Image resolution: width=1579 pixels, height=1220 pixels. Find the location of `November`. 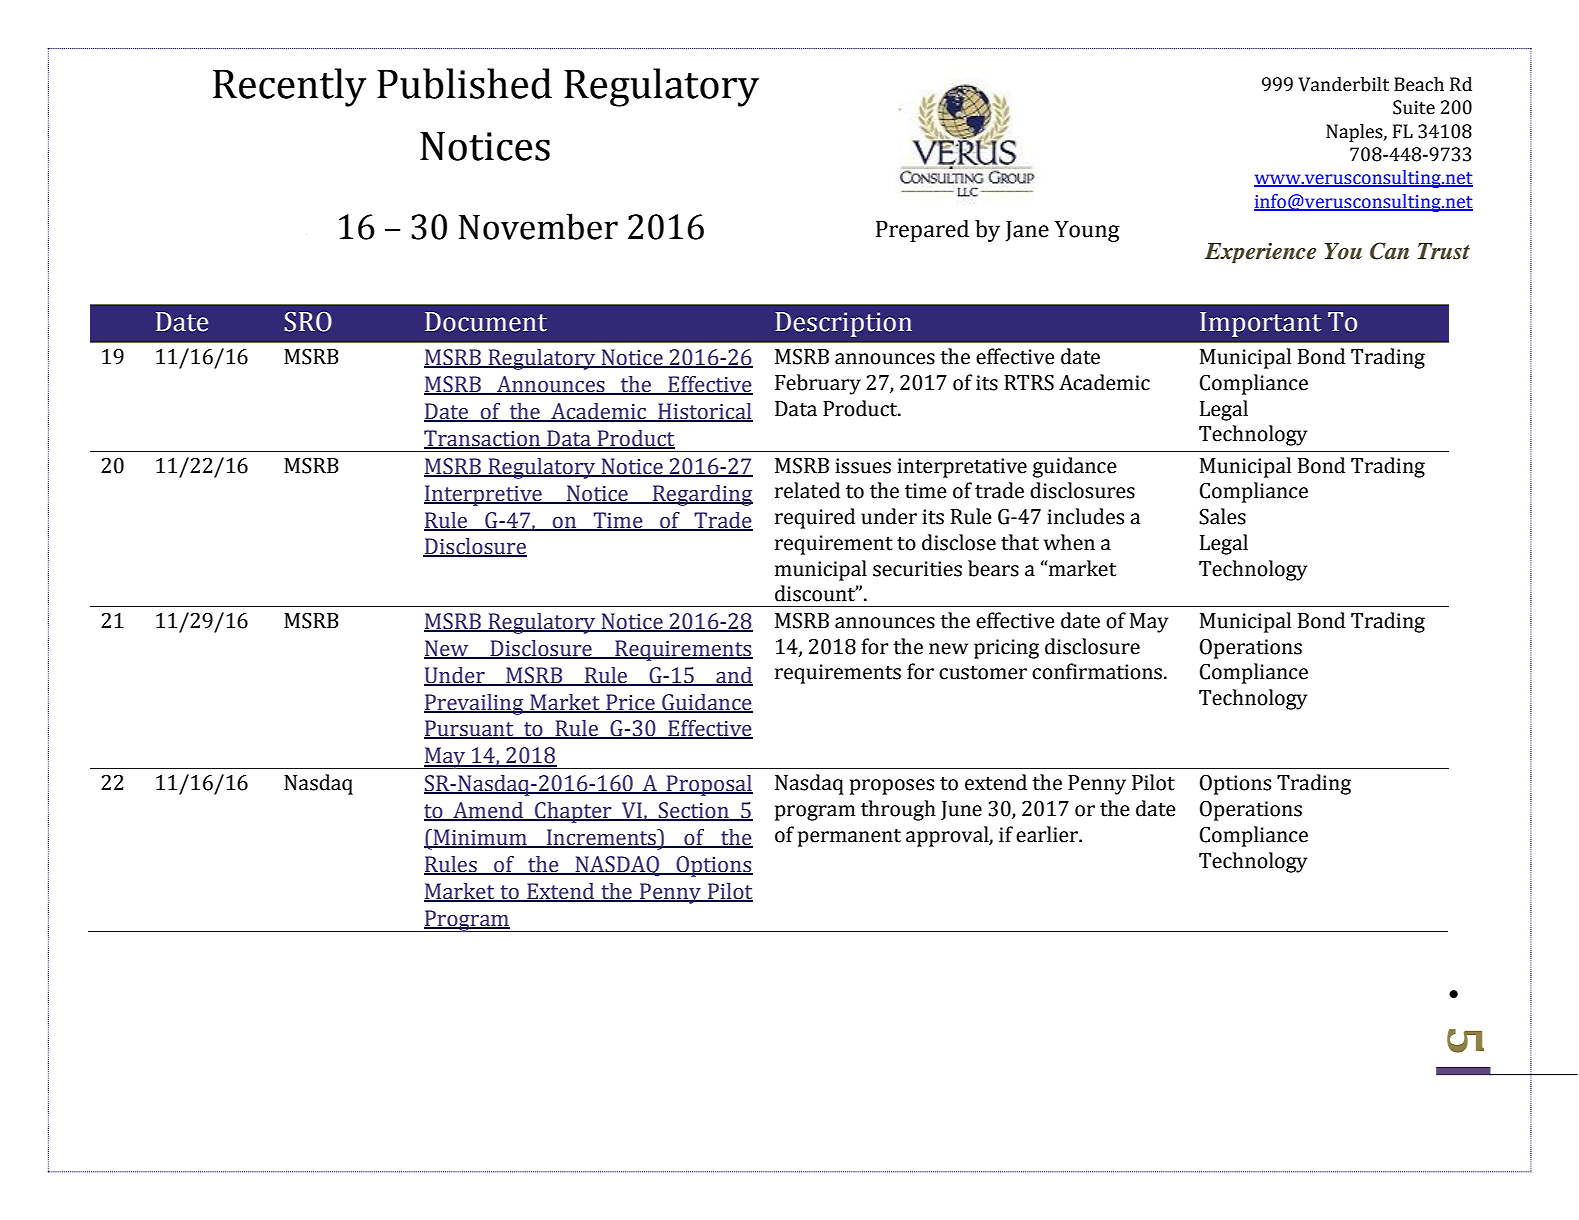

November is located at coordinates (538, 226).
